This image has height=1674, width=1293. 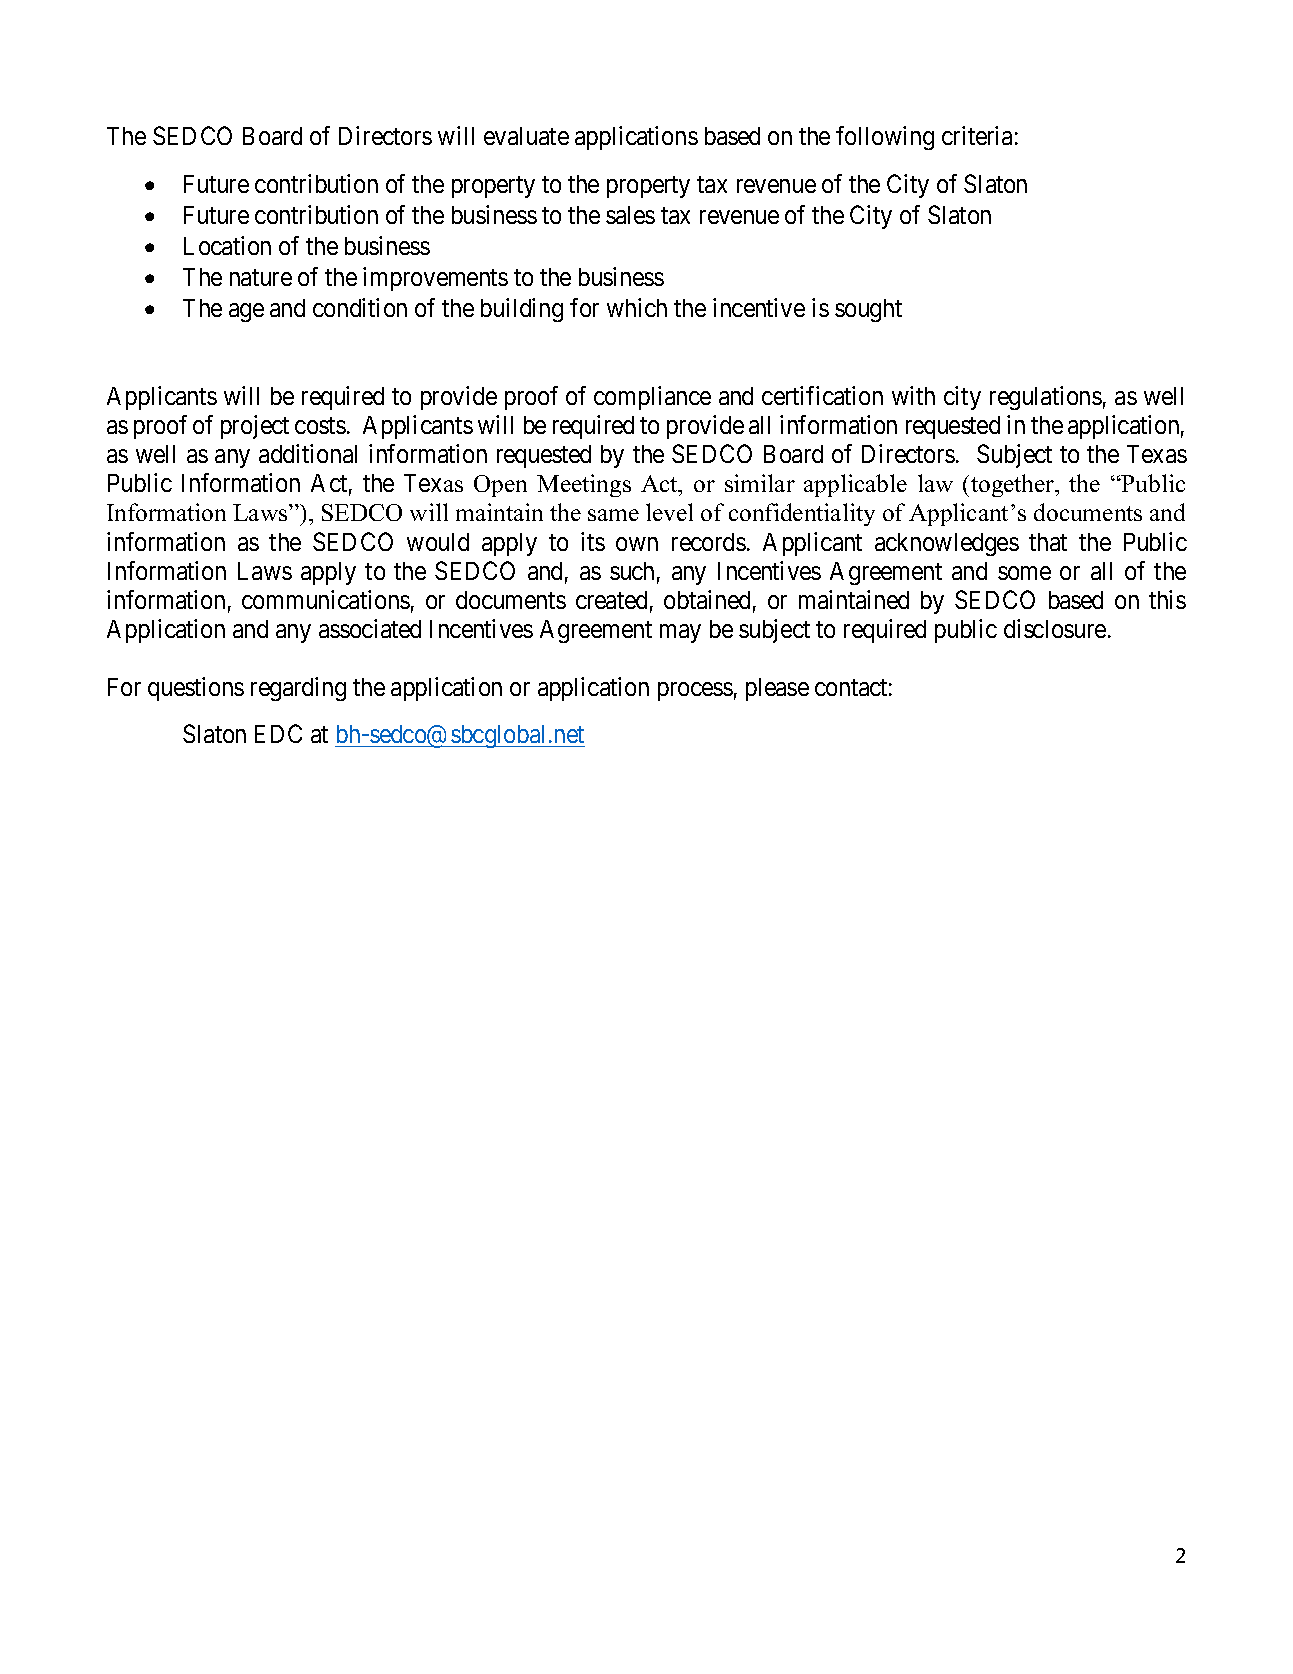 I want to click on following, so click(x=885, y=138).
